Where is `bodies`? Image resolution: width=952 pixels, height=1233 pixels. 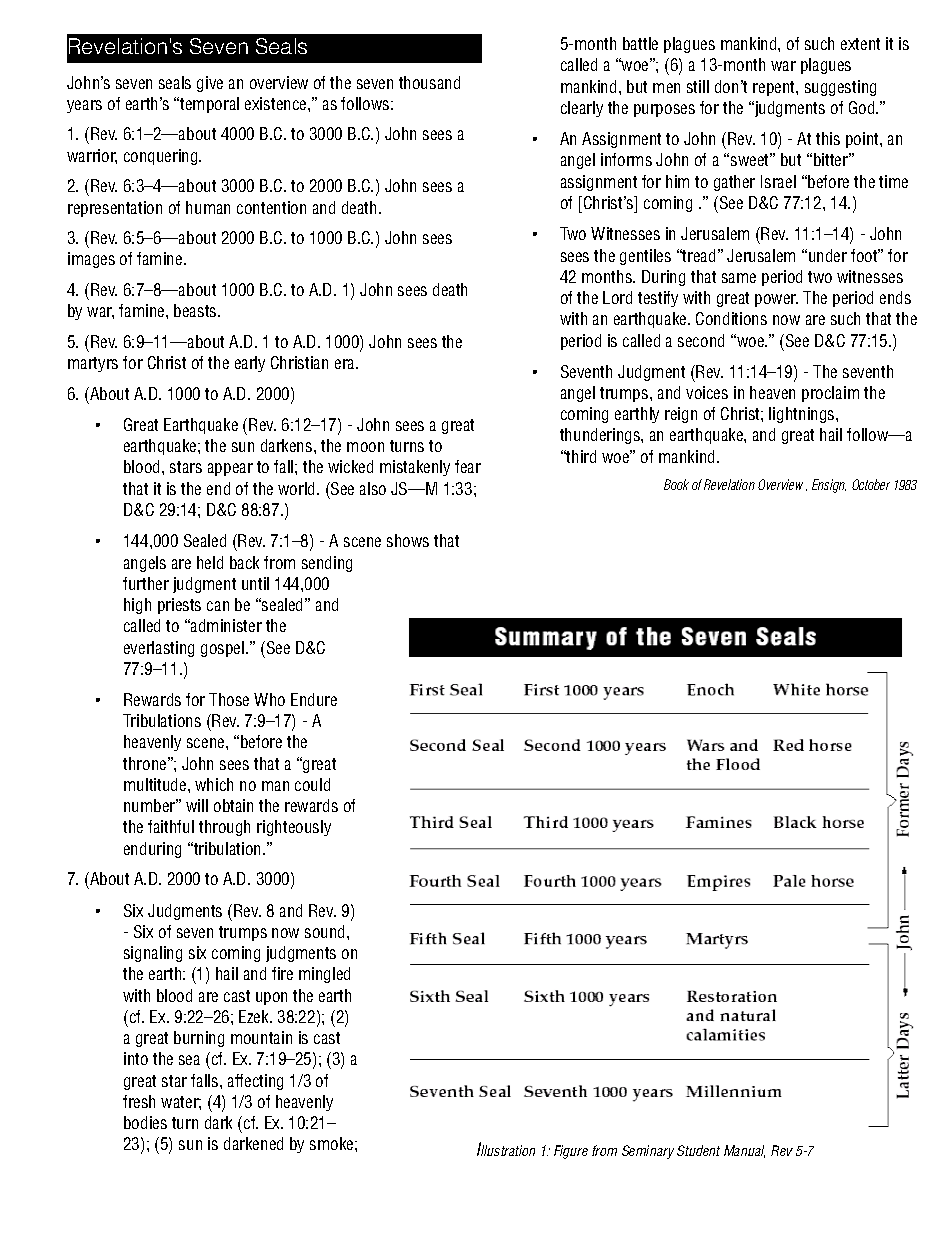
bodies is located at coordinates (145, 1122).
